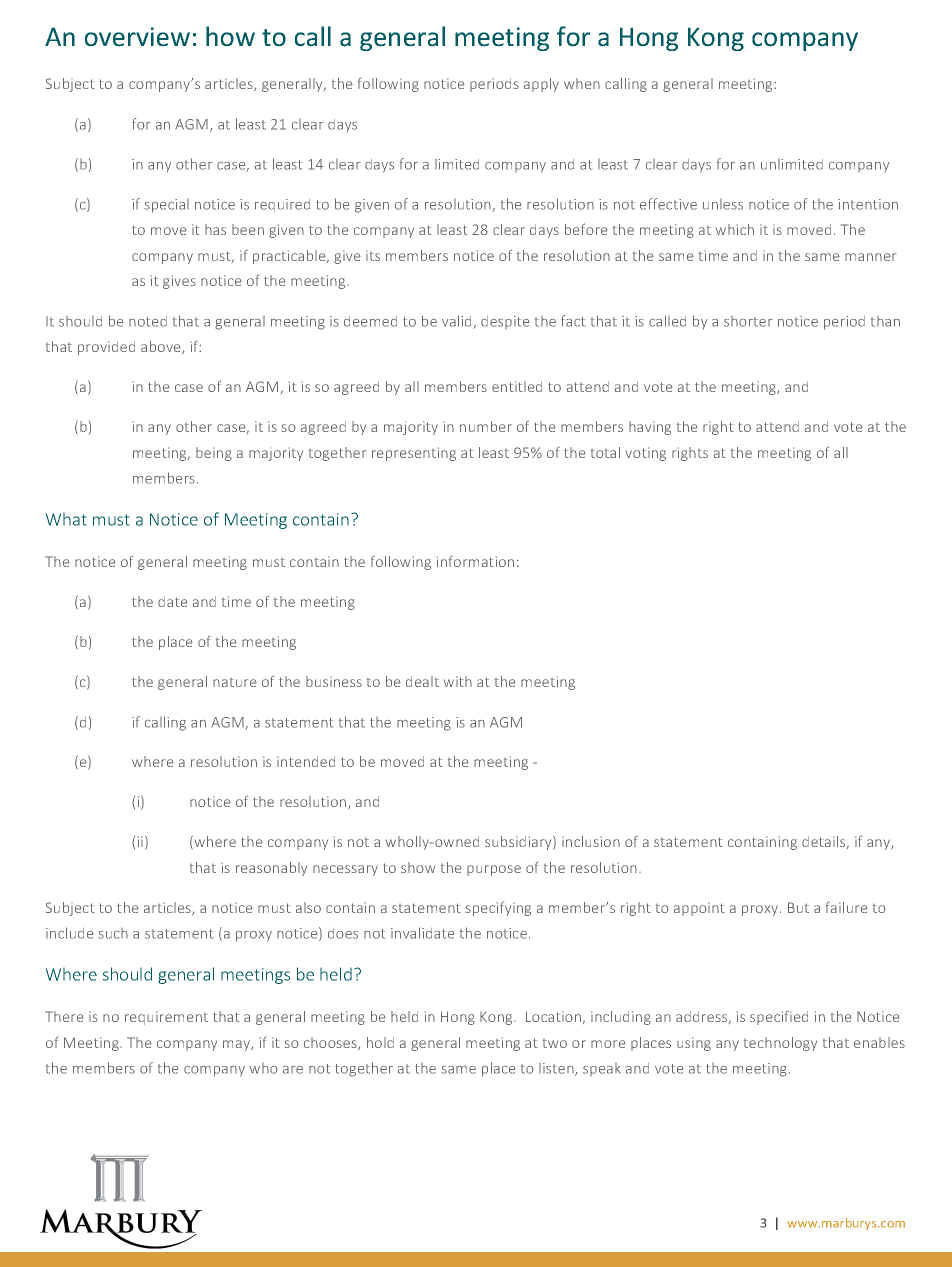  I want to click on requirement, so click(166, 1018).
